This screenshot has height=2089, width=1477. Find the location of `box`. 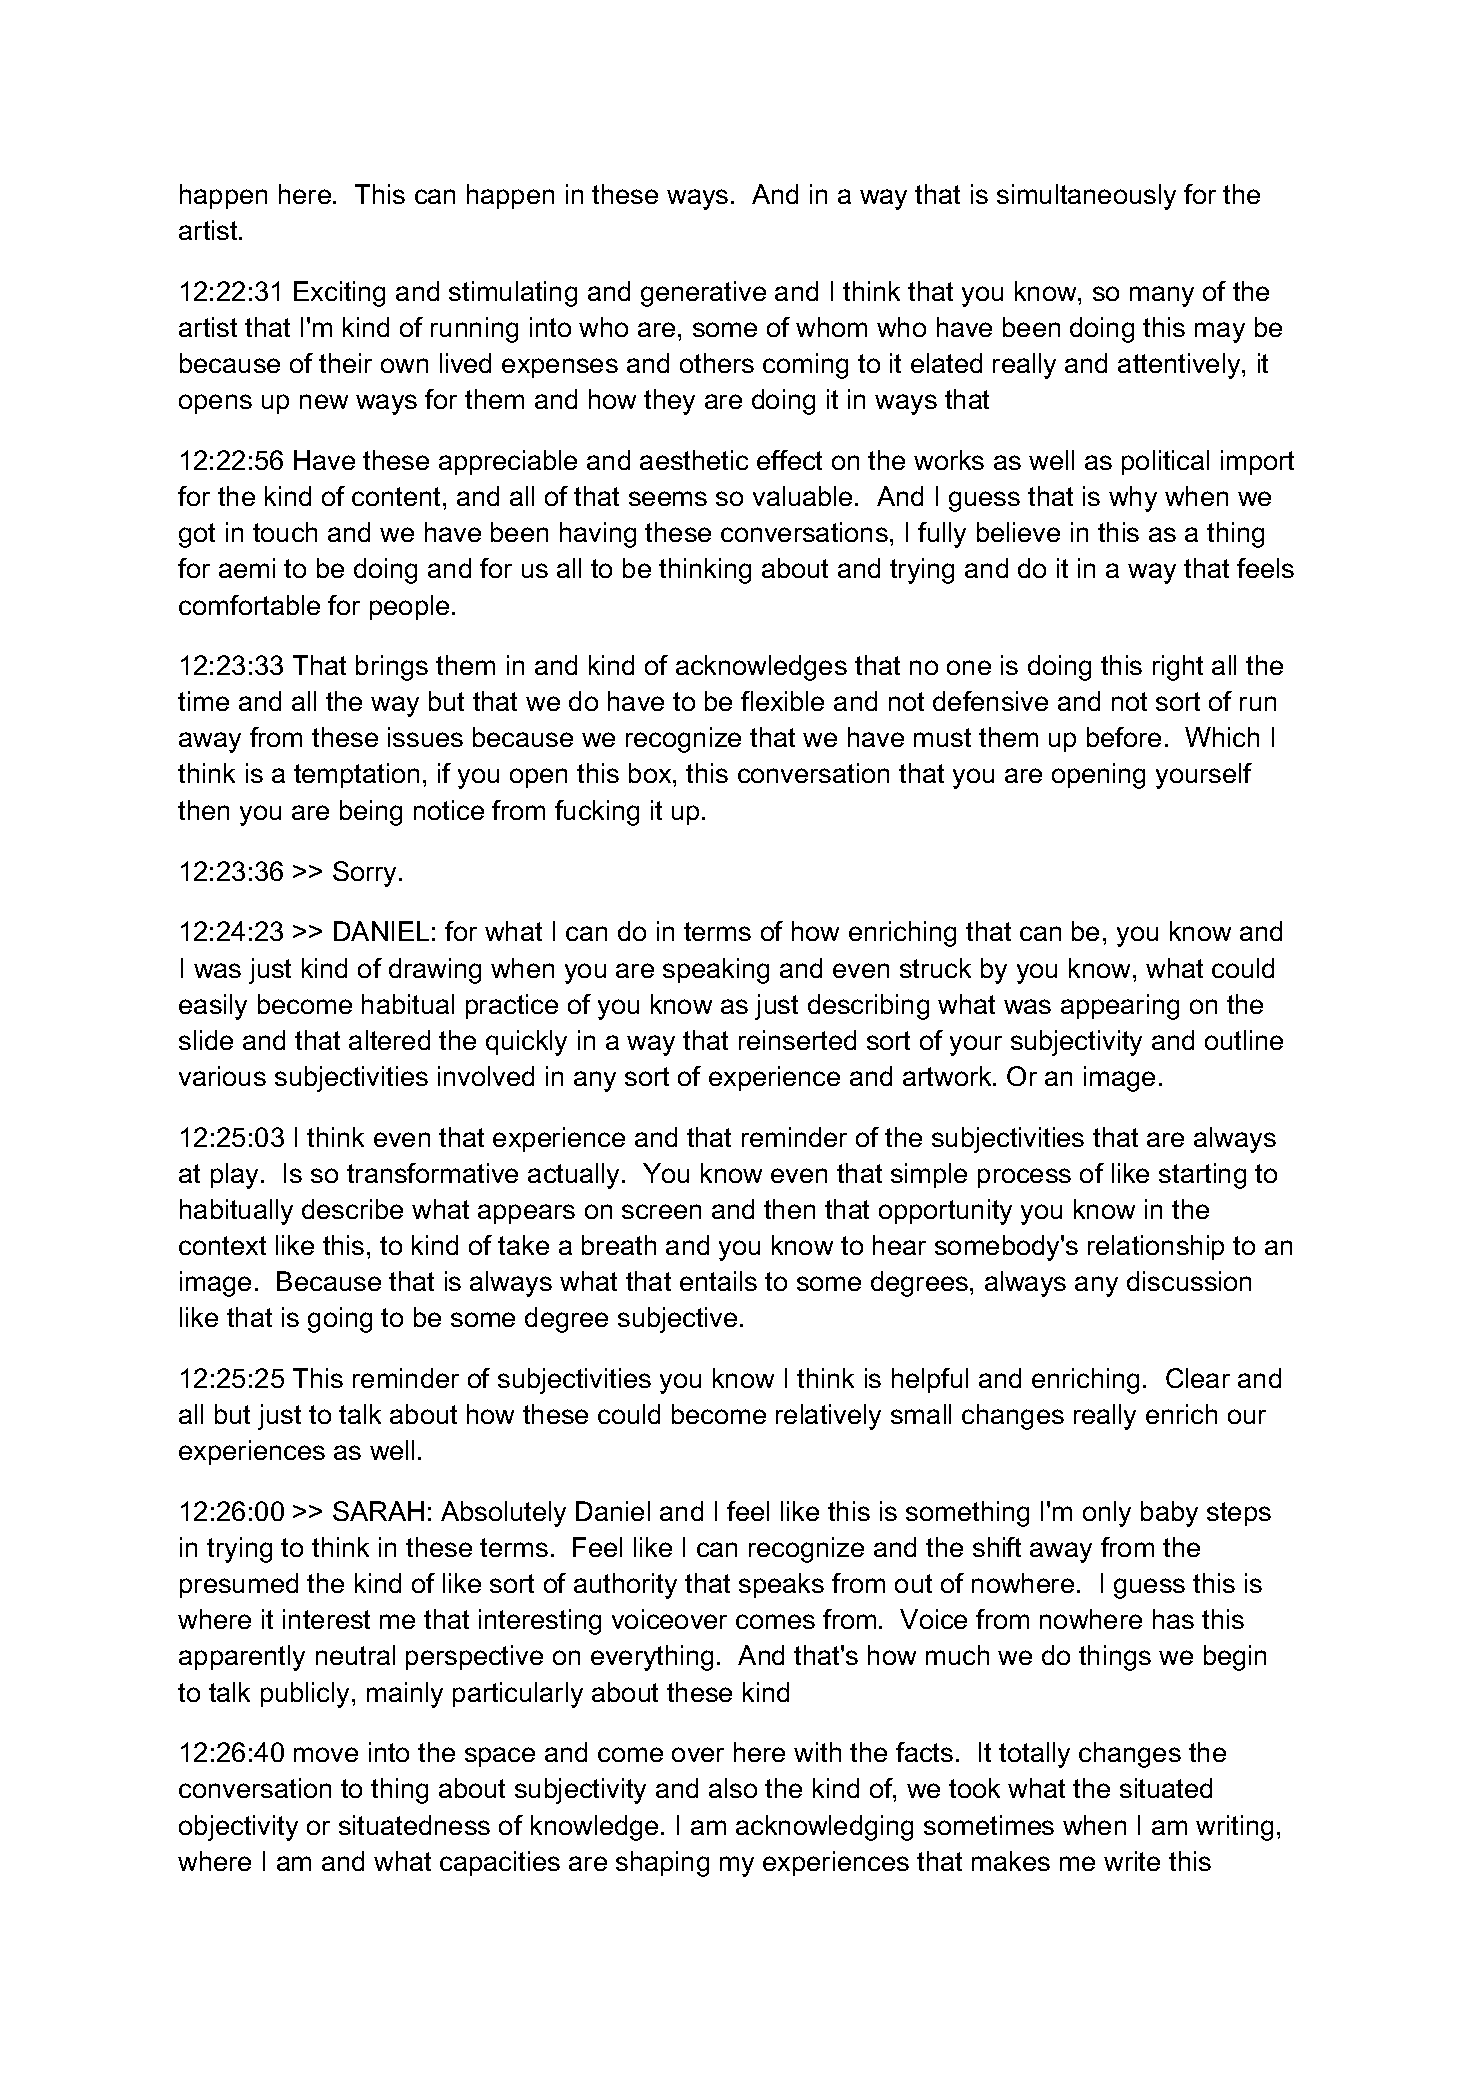

box is located at coordinates (651, 773).
